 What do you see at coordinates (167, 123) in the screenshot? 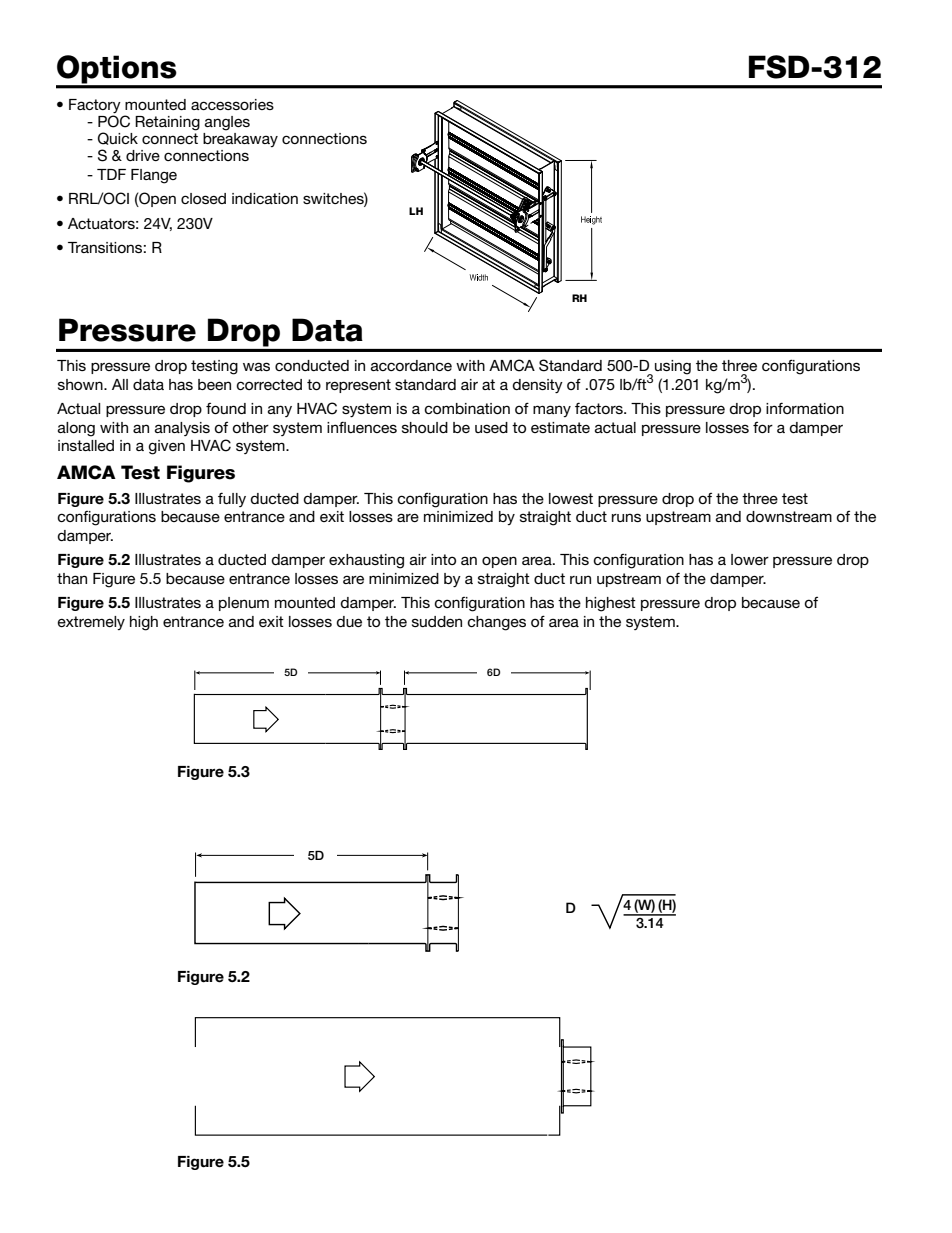
I see `Retaining` at bounding box center [167, 123].
